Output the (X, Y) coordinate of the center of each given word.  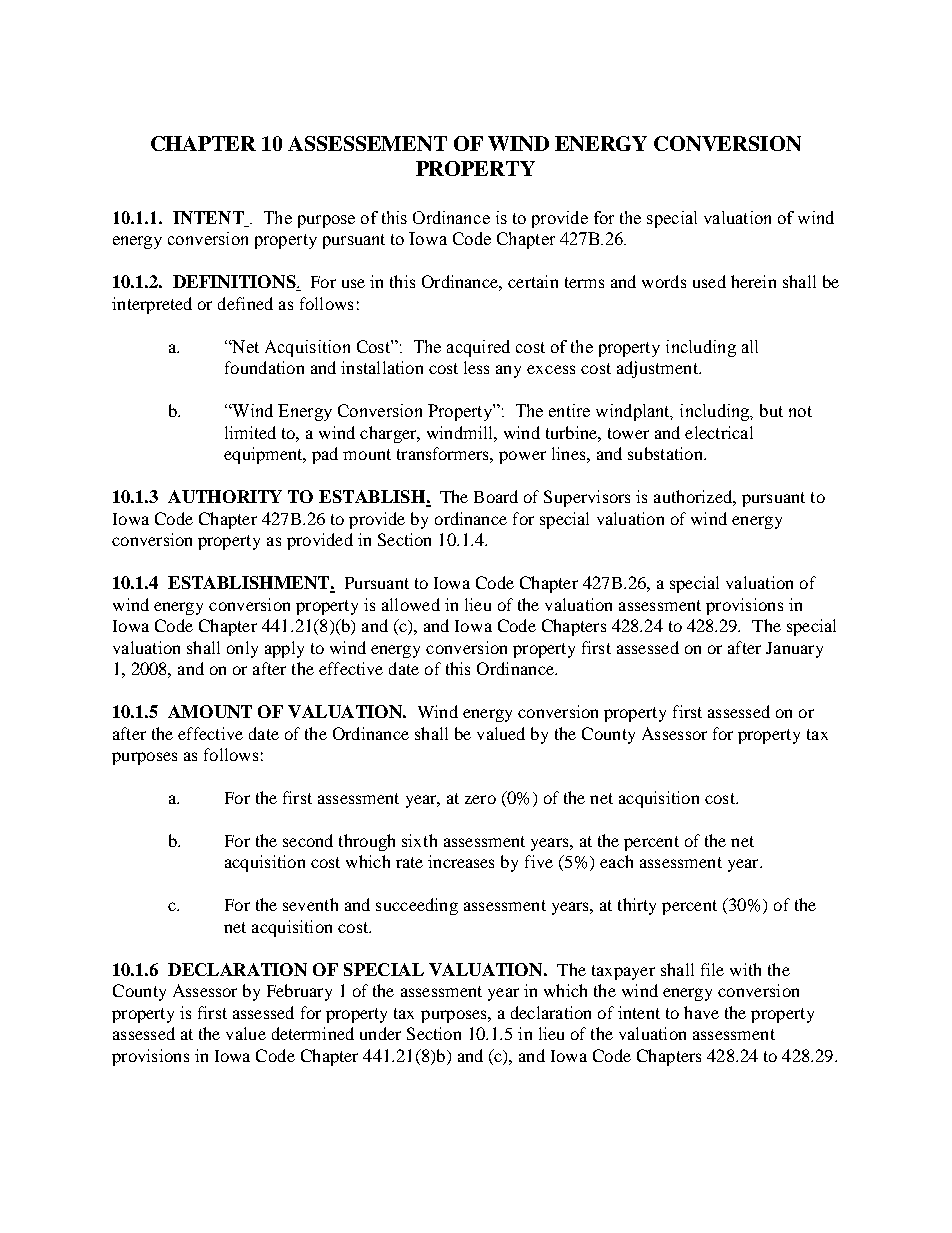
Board (496, 496)
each (616, 861)
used (709, 281)
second (308, 840)
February (299, 992)
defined (245, 303)
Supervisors (587, 498)
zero (480, 799)
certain (533, 281)
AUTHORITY (225, 496)
